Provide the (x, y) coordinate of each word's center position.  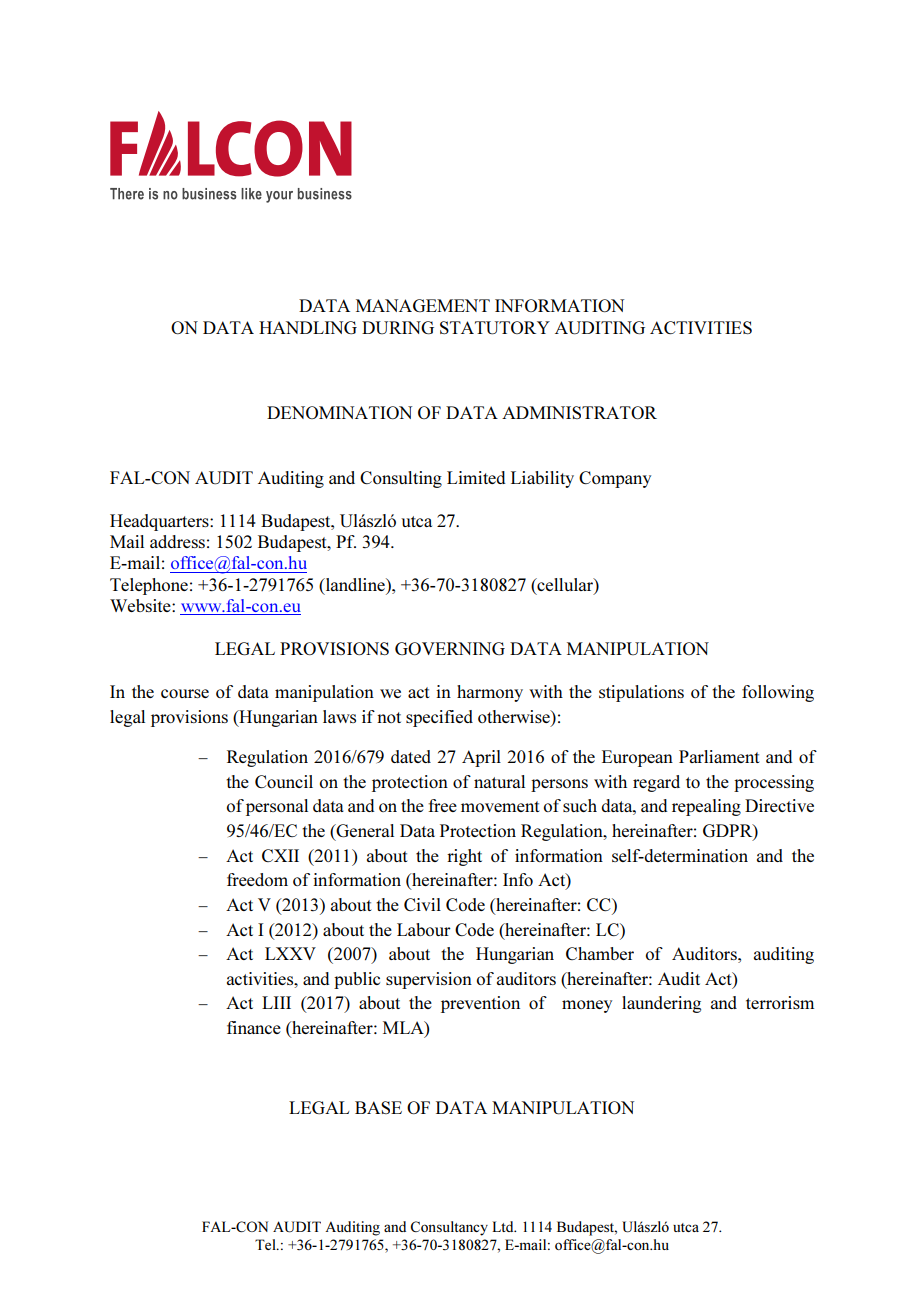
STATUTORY (495, 328)
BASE (378, 1107)
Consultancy (449, 1228)
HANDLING (308, 328)
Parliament (719, 756)
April (481, 758)
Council (284, 781)
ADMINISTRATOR (579, 412)
